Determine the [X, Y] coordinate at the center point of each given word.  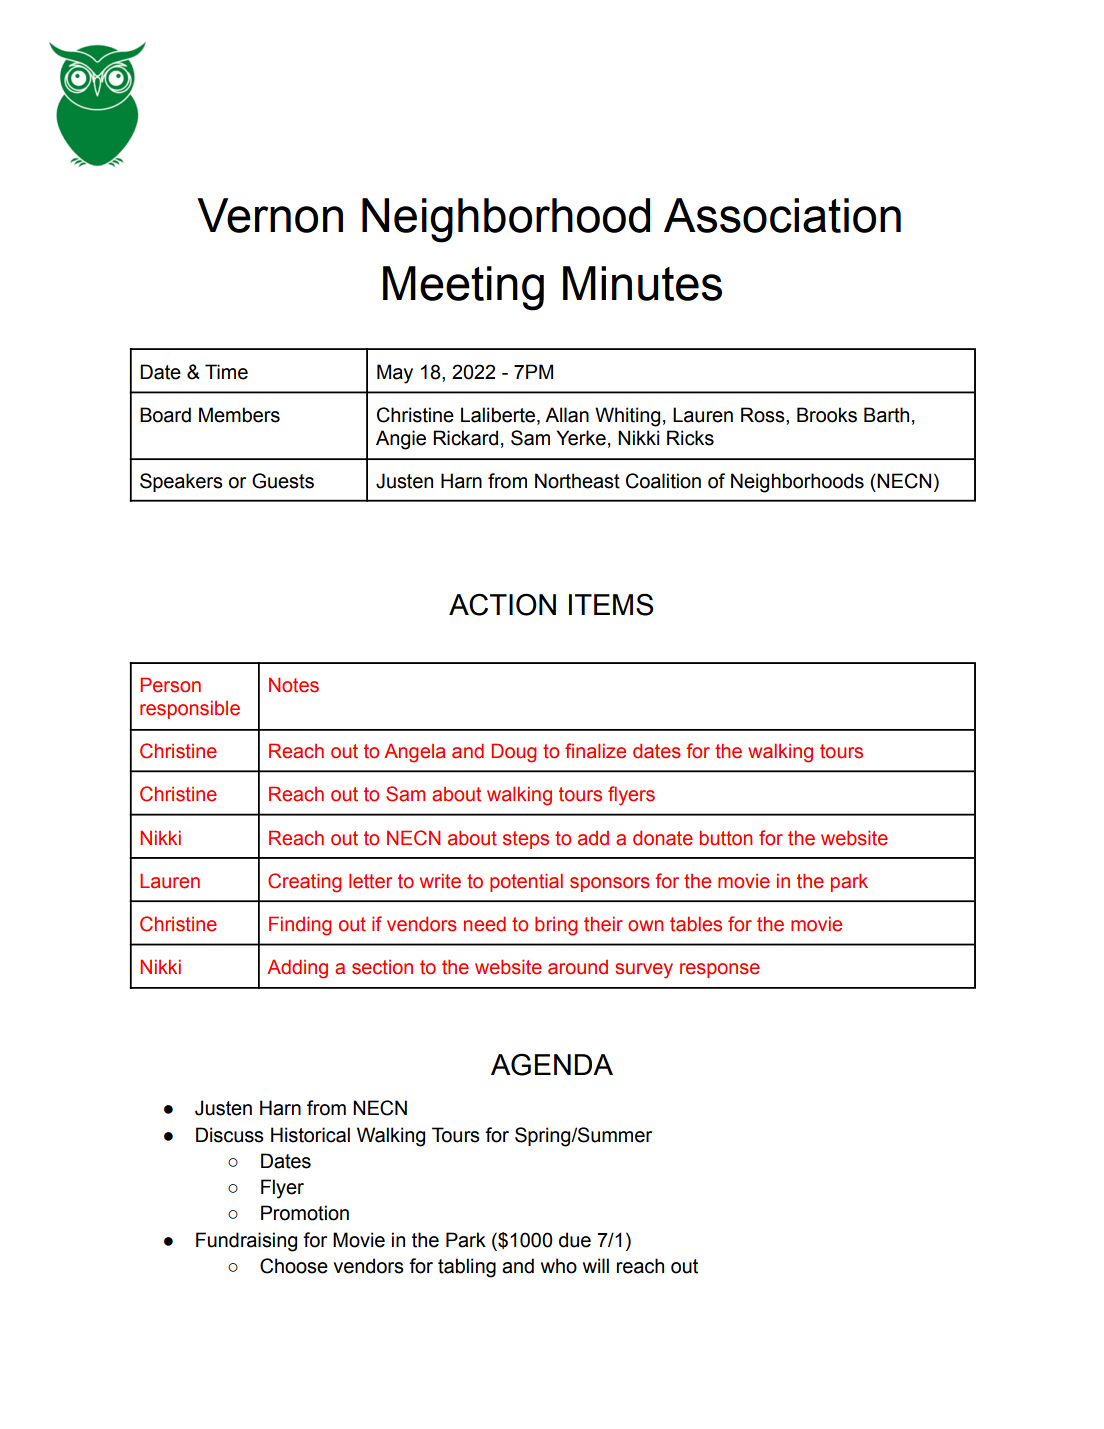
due [575, 1240]
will [596, 1265]
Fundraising [246, 1242]
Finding [300, 926]
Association [782, 215]
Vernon [270, 215]
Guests [283, 481]
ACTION [502, 604]
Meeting [463, 288]
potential [526, 882]
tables [696, 924]
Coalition [663, 481]
